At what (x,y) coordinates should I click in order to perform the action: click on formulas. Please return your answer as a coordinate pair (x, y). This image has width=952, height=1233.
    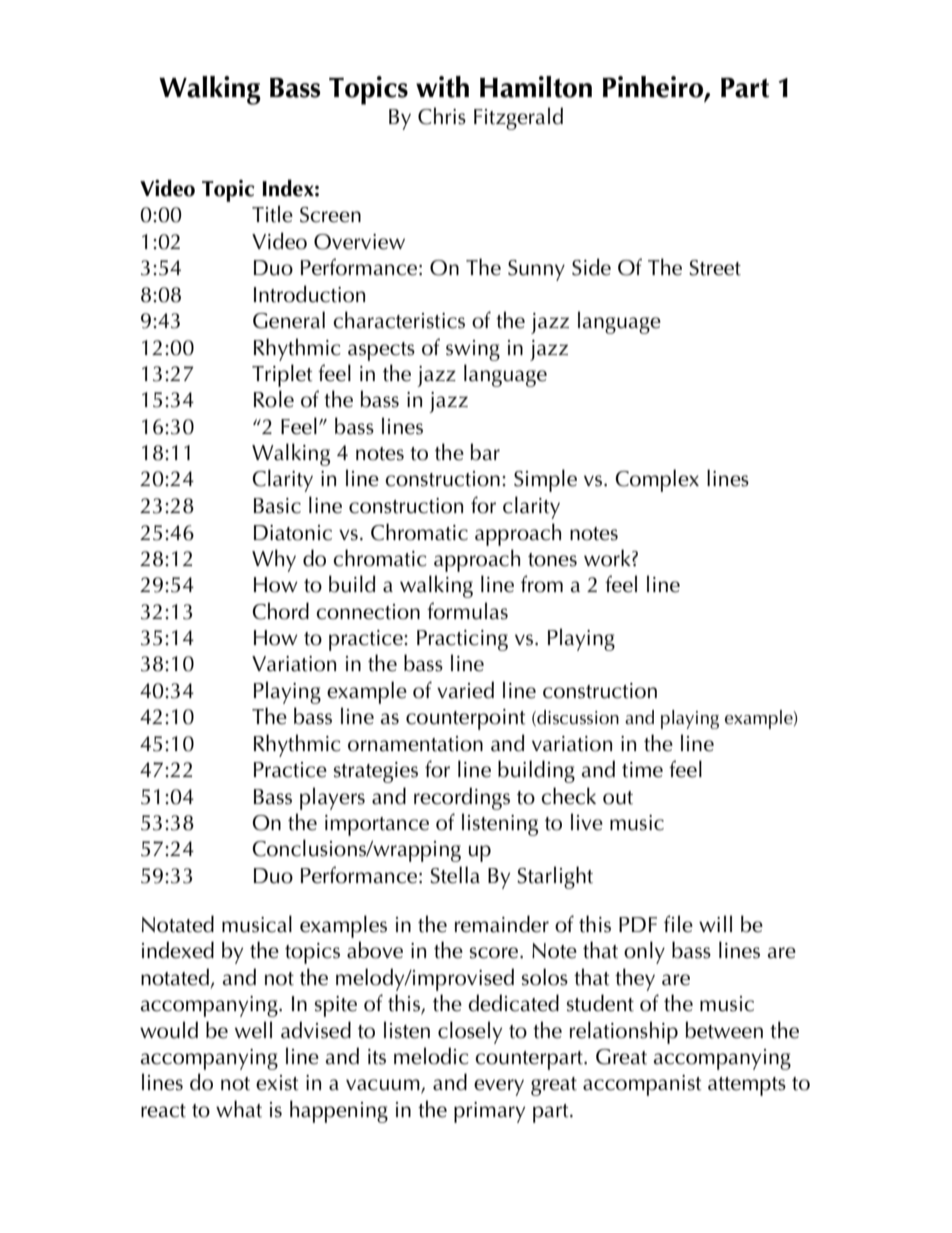
    Looking at the image, I should click on (467, 611).
